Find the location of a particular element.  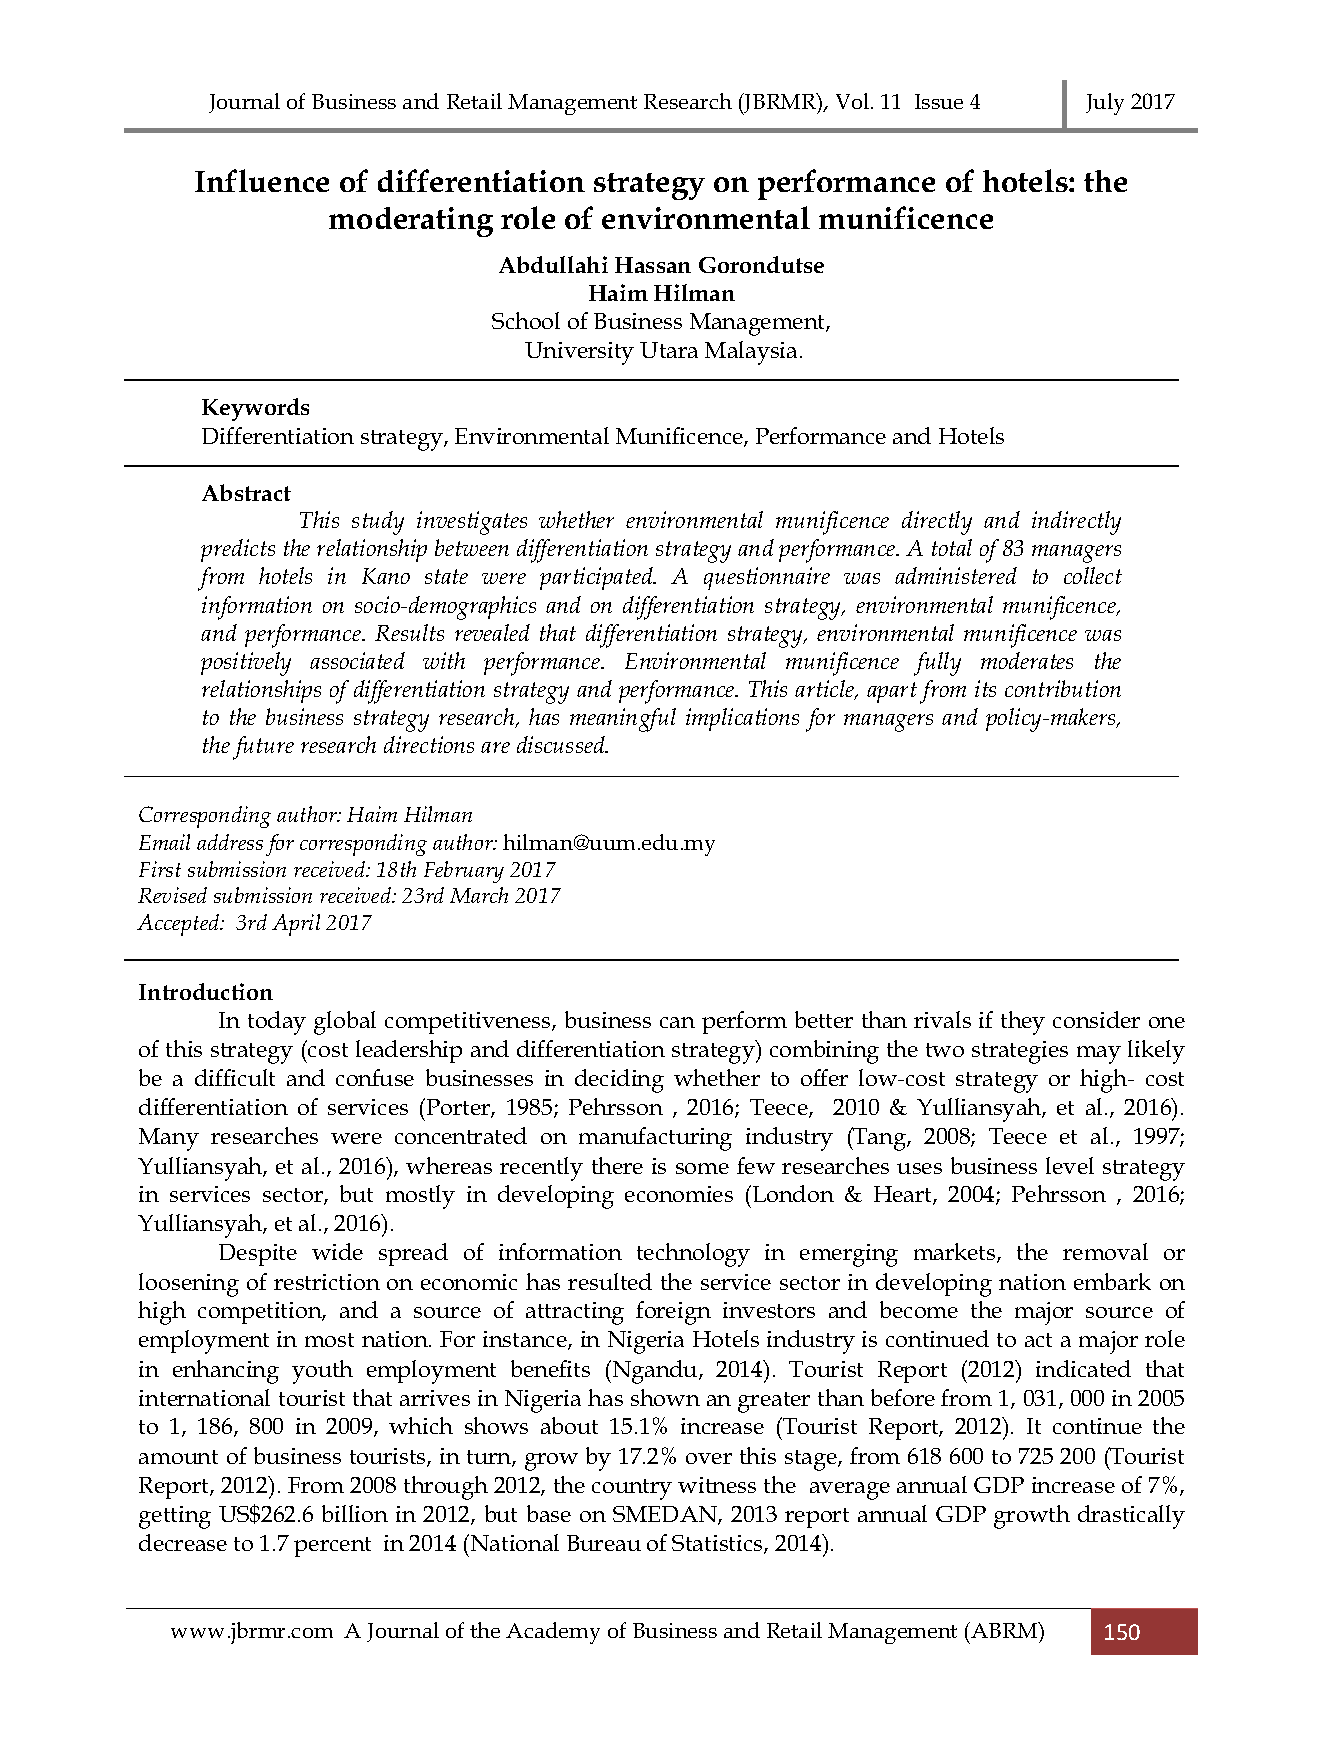

positively is located at coordinates (246, 664).
